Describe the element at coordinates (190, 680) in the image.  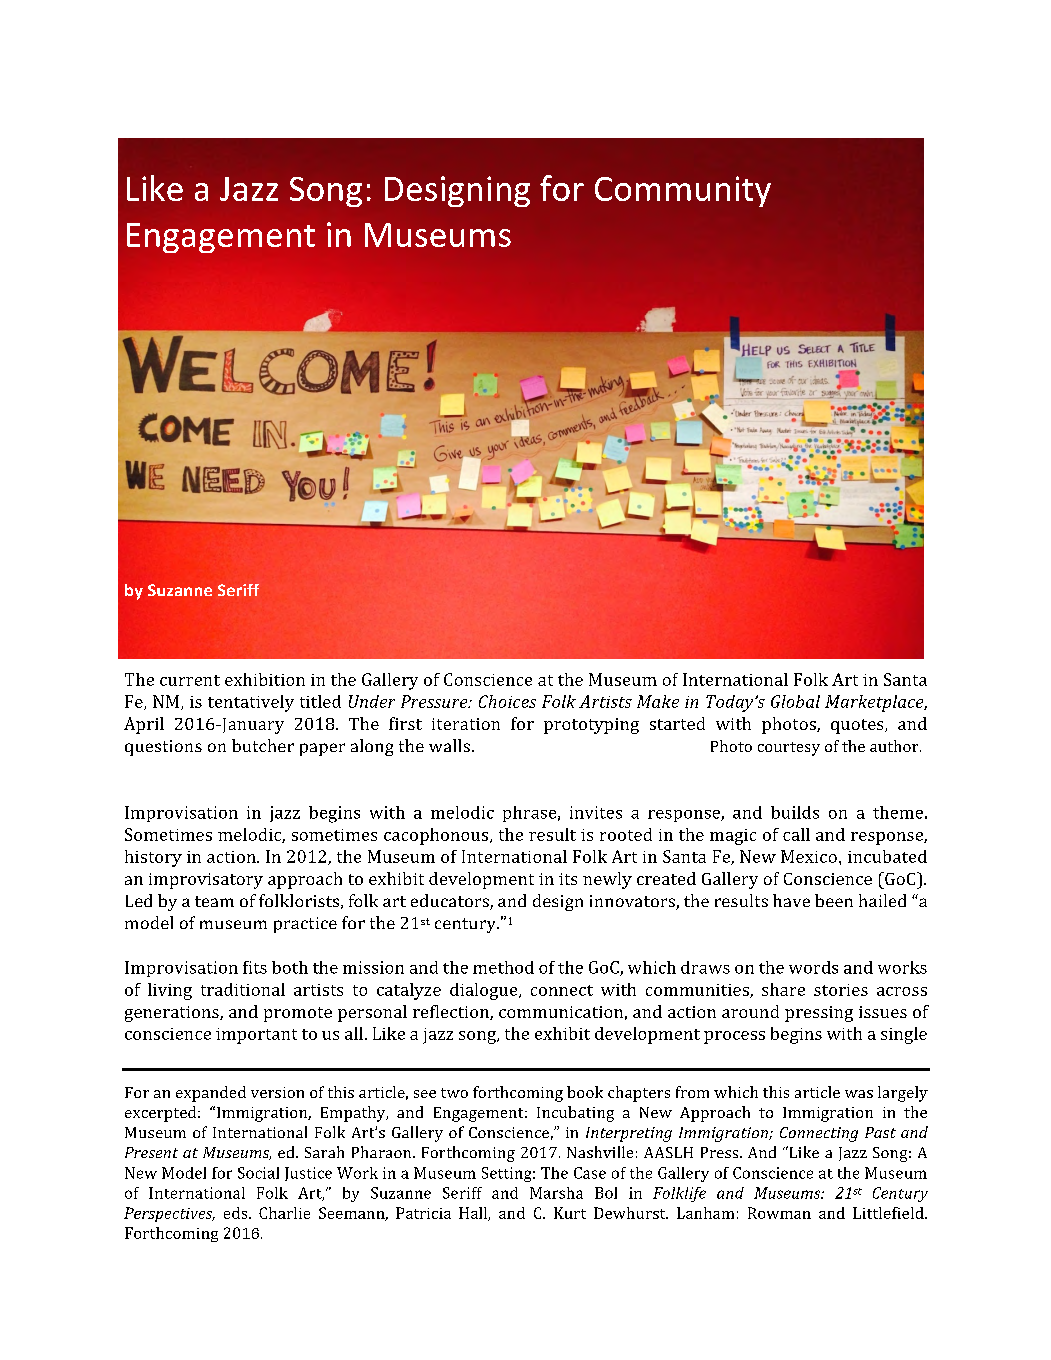
I see `current` at that location.
